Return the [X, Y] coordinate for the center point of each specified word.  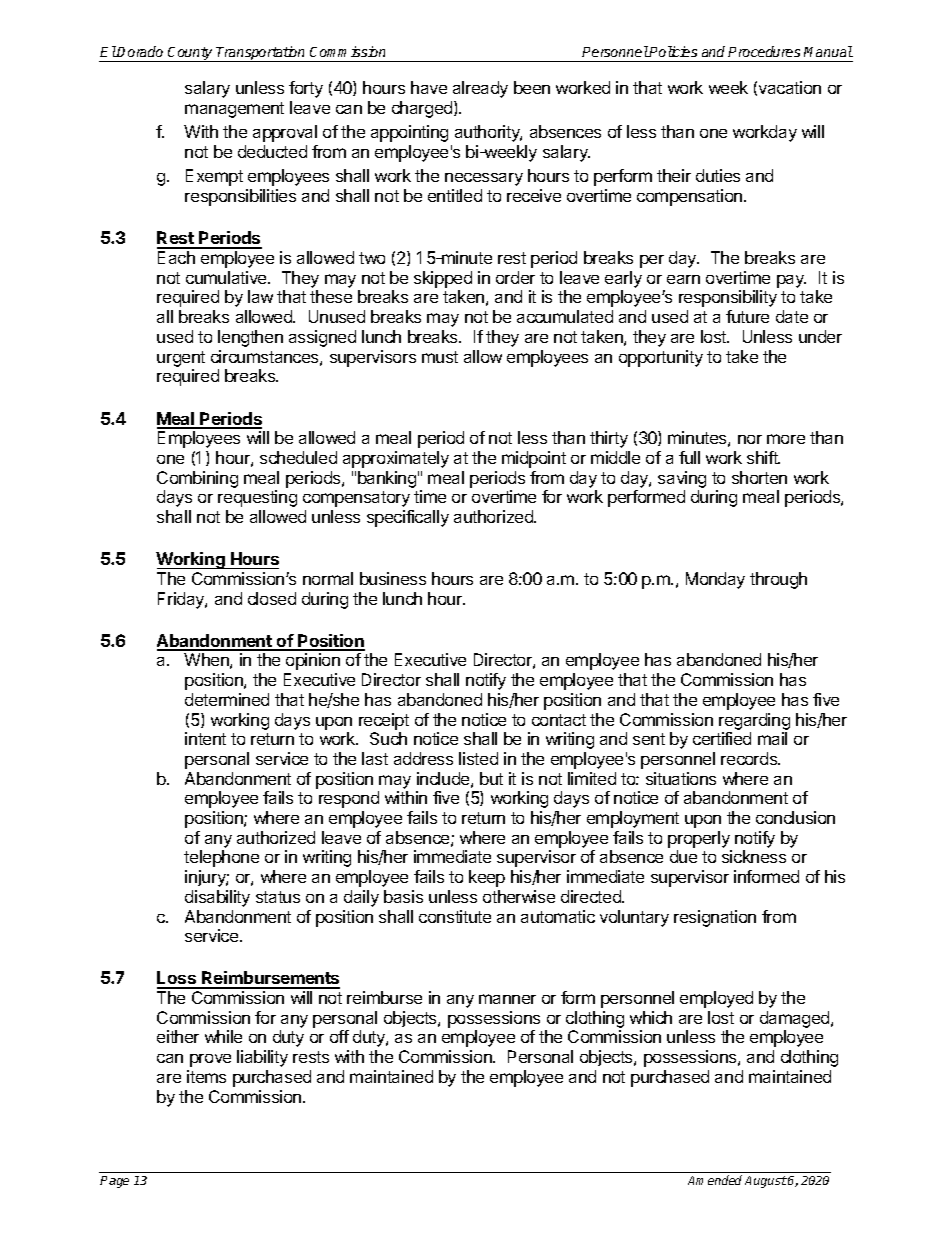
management [234, 110]
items [206, 1076]
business [393, 578]
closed [272, 598]
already [480, 89]
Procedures [764, 51]
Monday [715, 580]
